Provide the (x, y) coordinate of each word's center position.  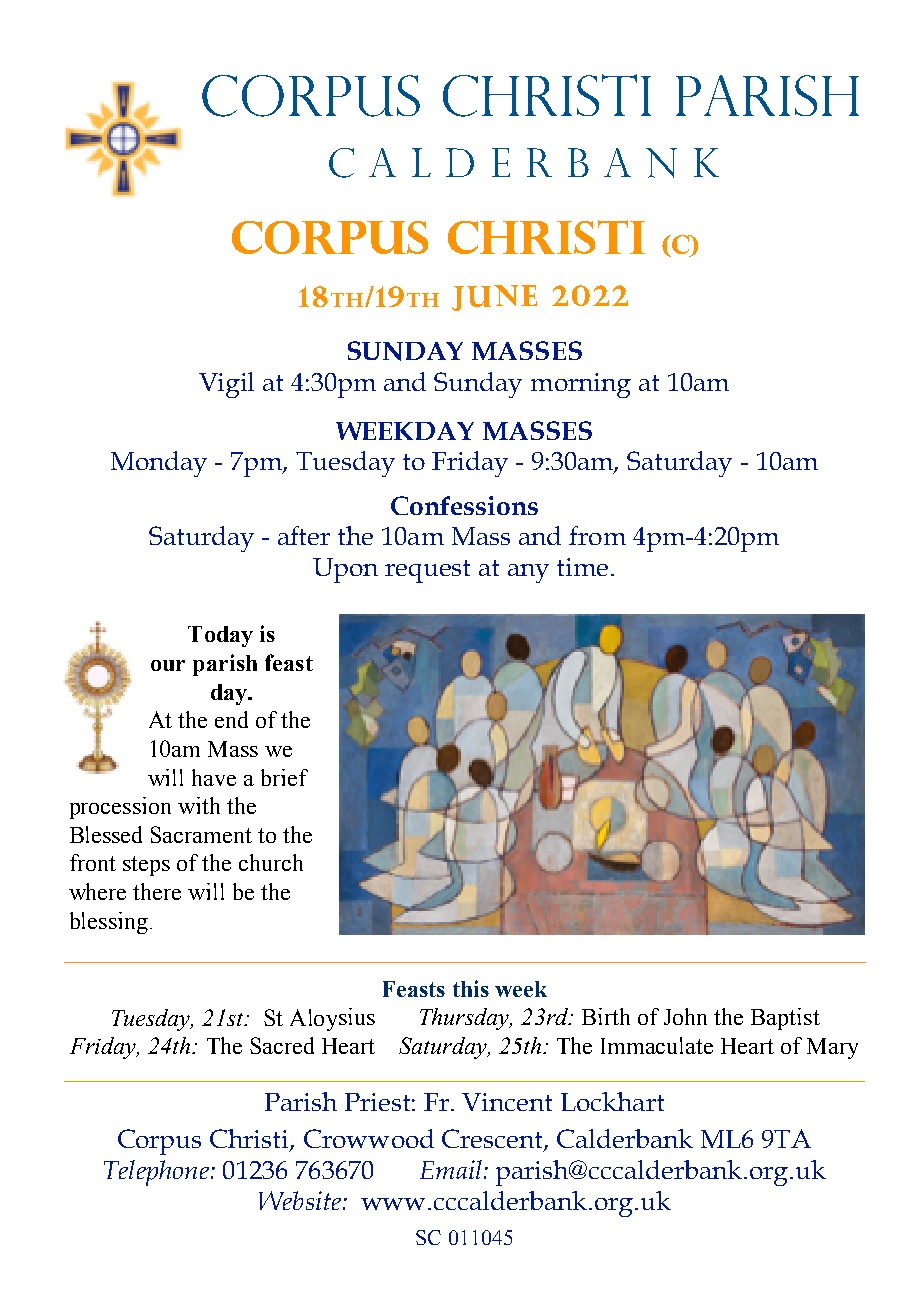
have (214, 777)
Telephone (156, 1173)
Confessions (464, 505)
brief (284, 777)
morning (581, 385)
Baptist (785, 1019)
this (471, 988)
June (494, 298)
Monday (159, 464)
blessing (109, 923)
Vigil (226, 385)
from (597, 535)
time (582, 567)
